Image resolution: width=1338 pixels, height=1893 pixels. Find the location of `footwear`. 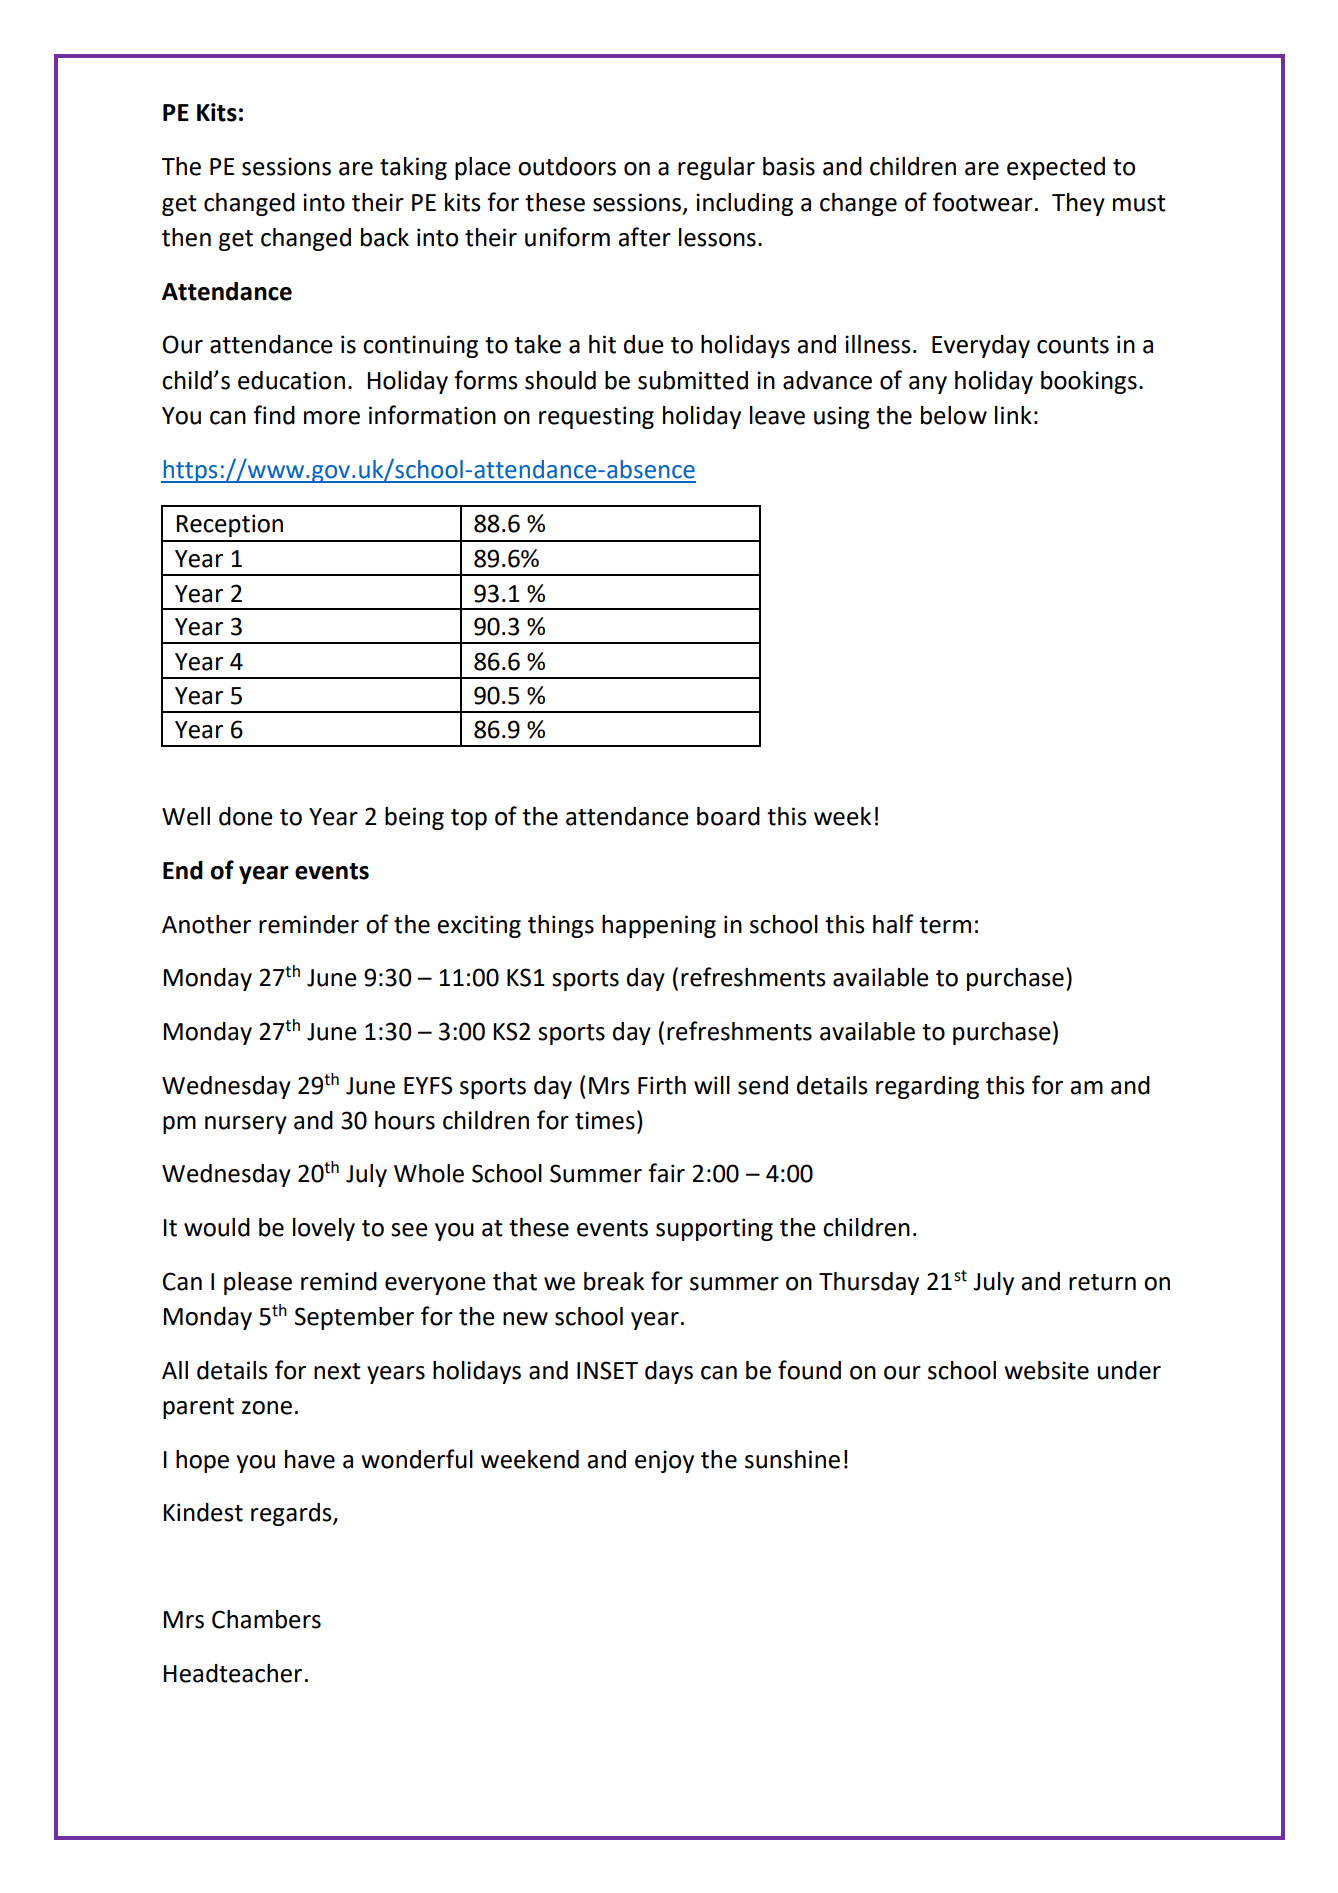

footwear is located at coordinates (983, 202).
